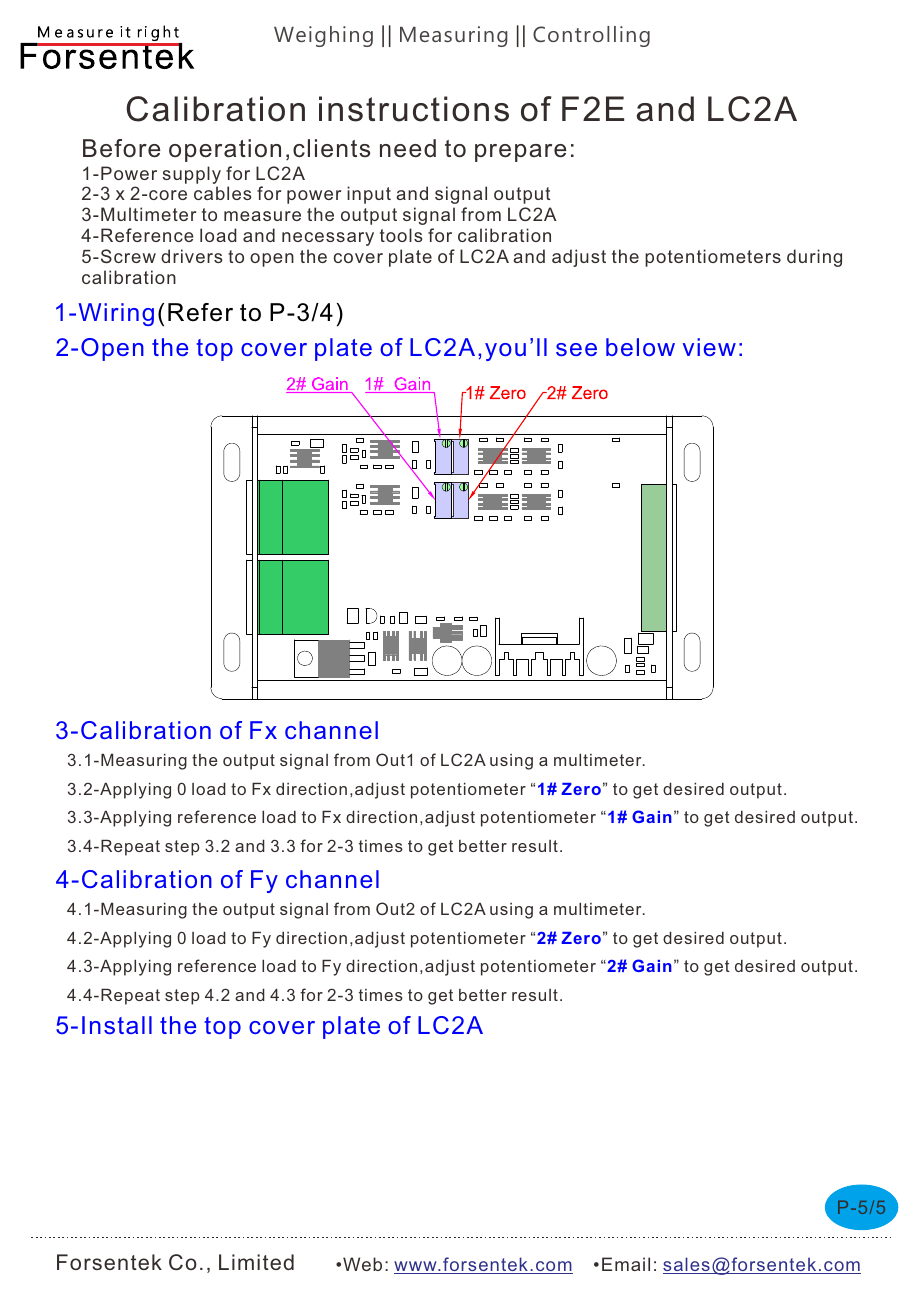 The width and height of the page is (924, 1308). I want to click on instructions, so click(414, 109).
